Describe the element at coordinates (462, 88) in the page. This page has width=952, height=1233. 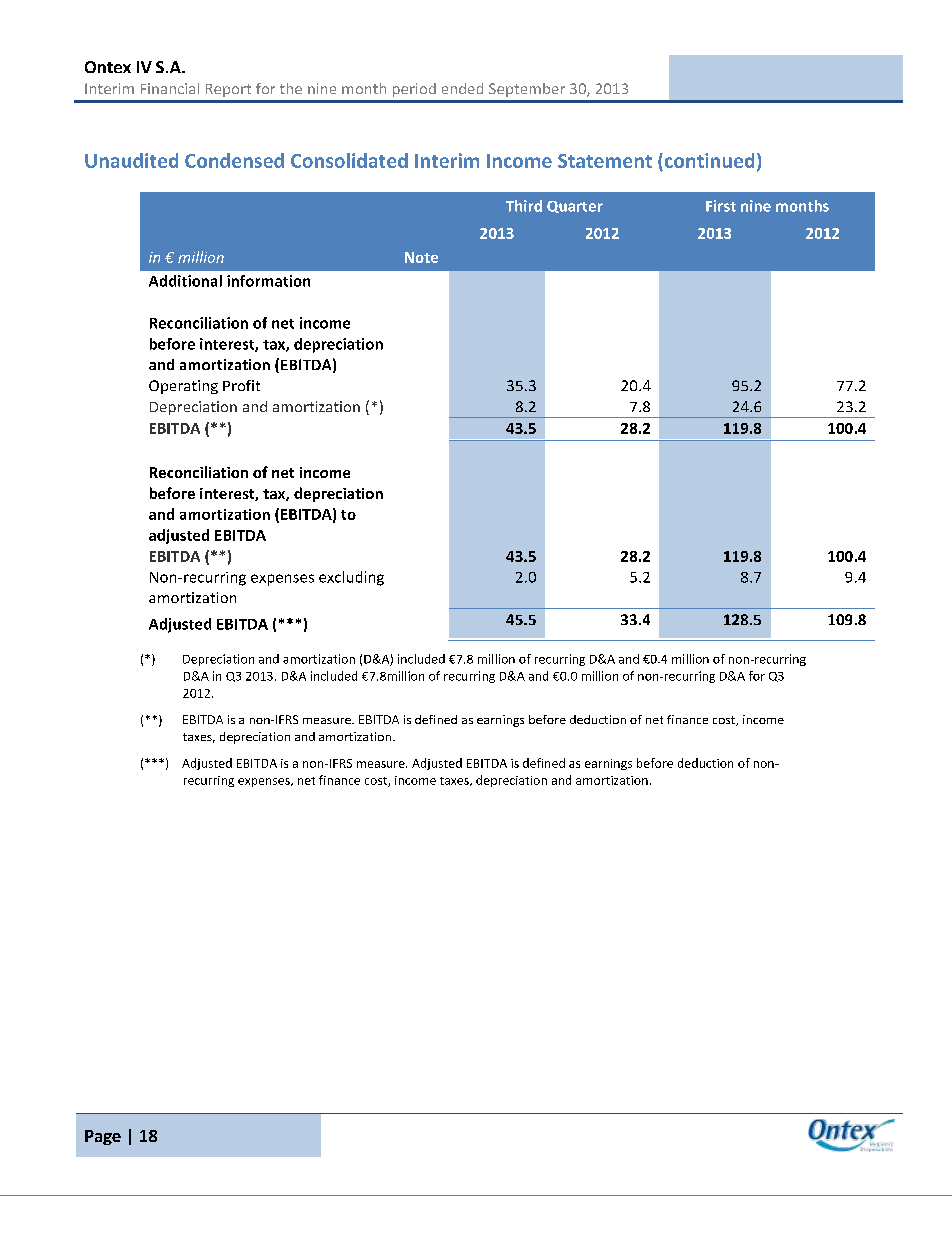
I see `ended` at that location.
